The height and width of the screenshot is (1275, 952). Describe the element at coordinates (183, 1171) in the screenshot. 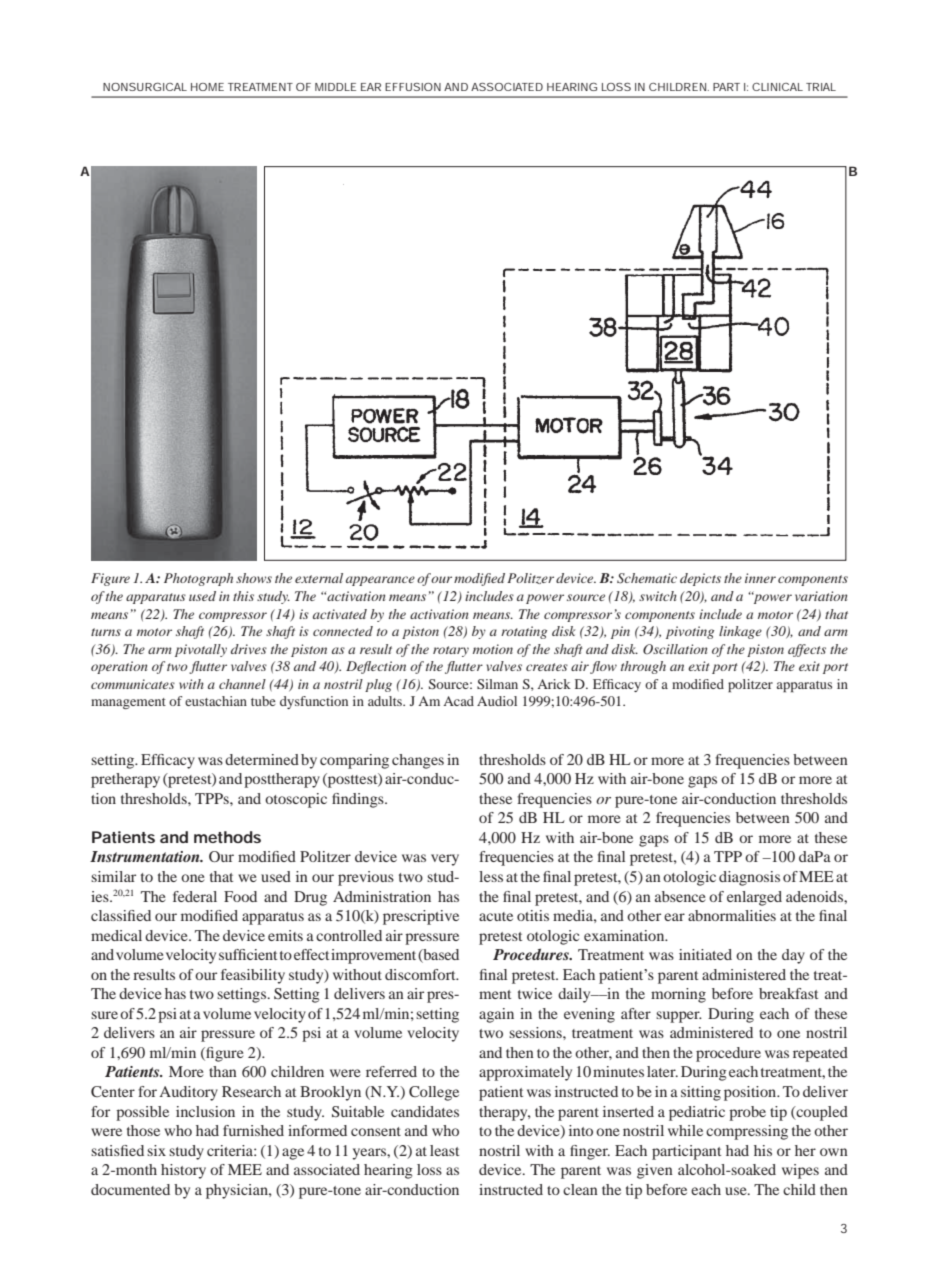

I see `history` at that location.
